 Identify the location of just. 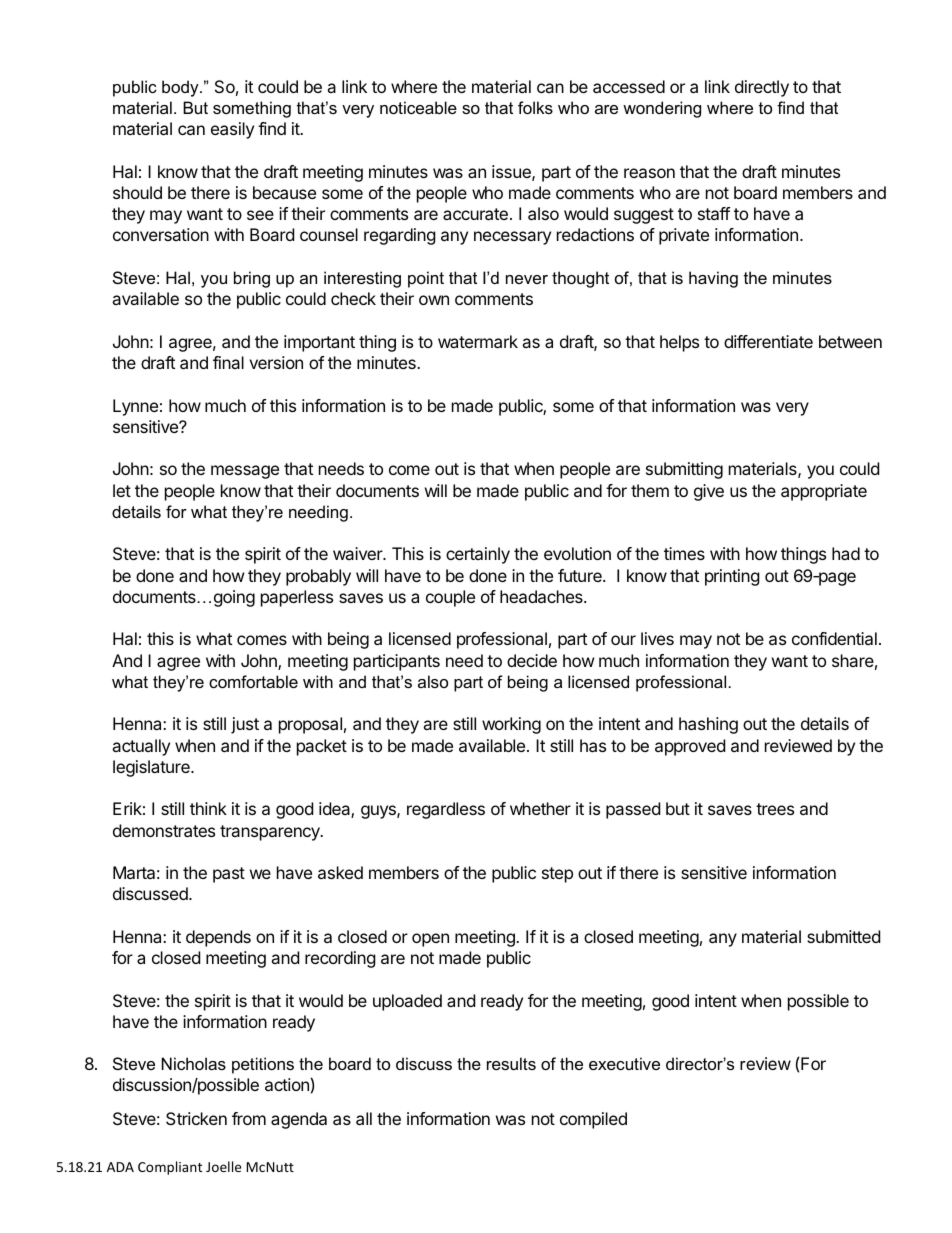
(245, 725).
